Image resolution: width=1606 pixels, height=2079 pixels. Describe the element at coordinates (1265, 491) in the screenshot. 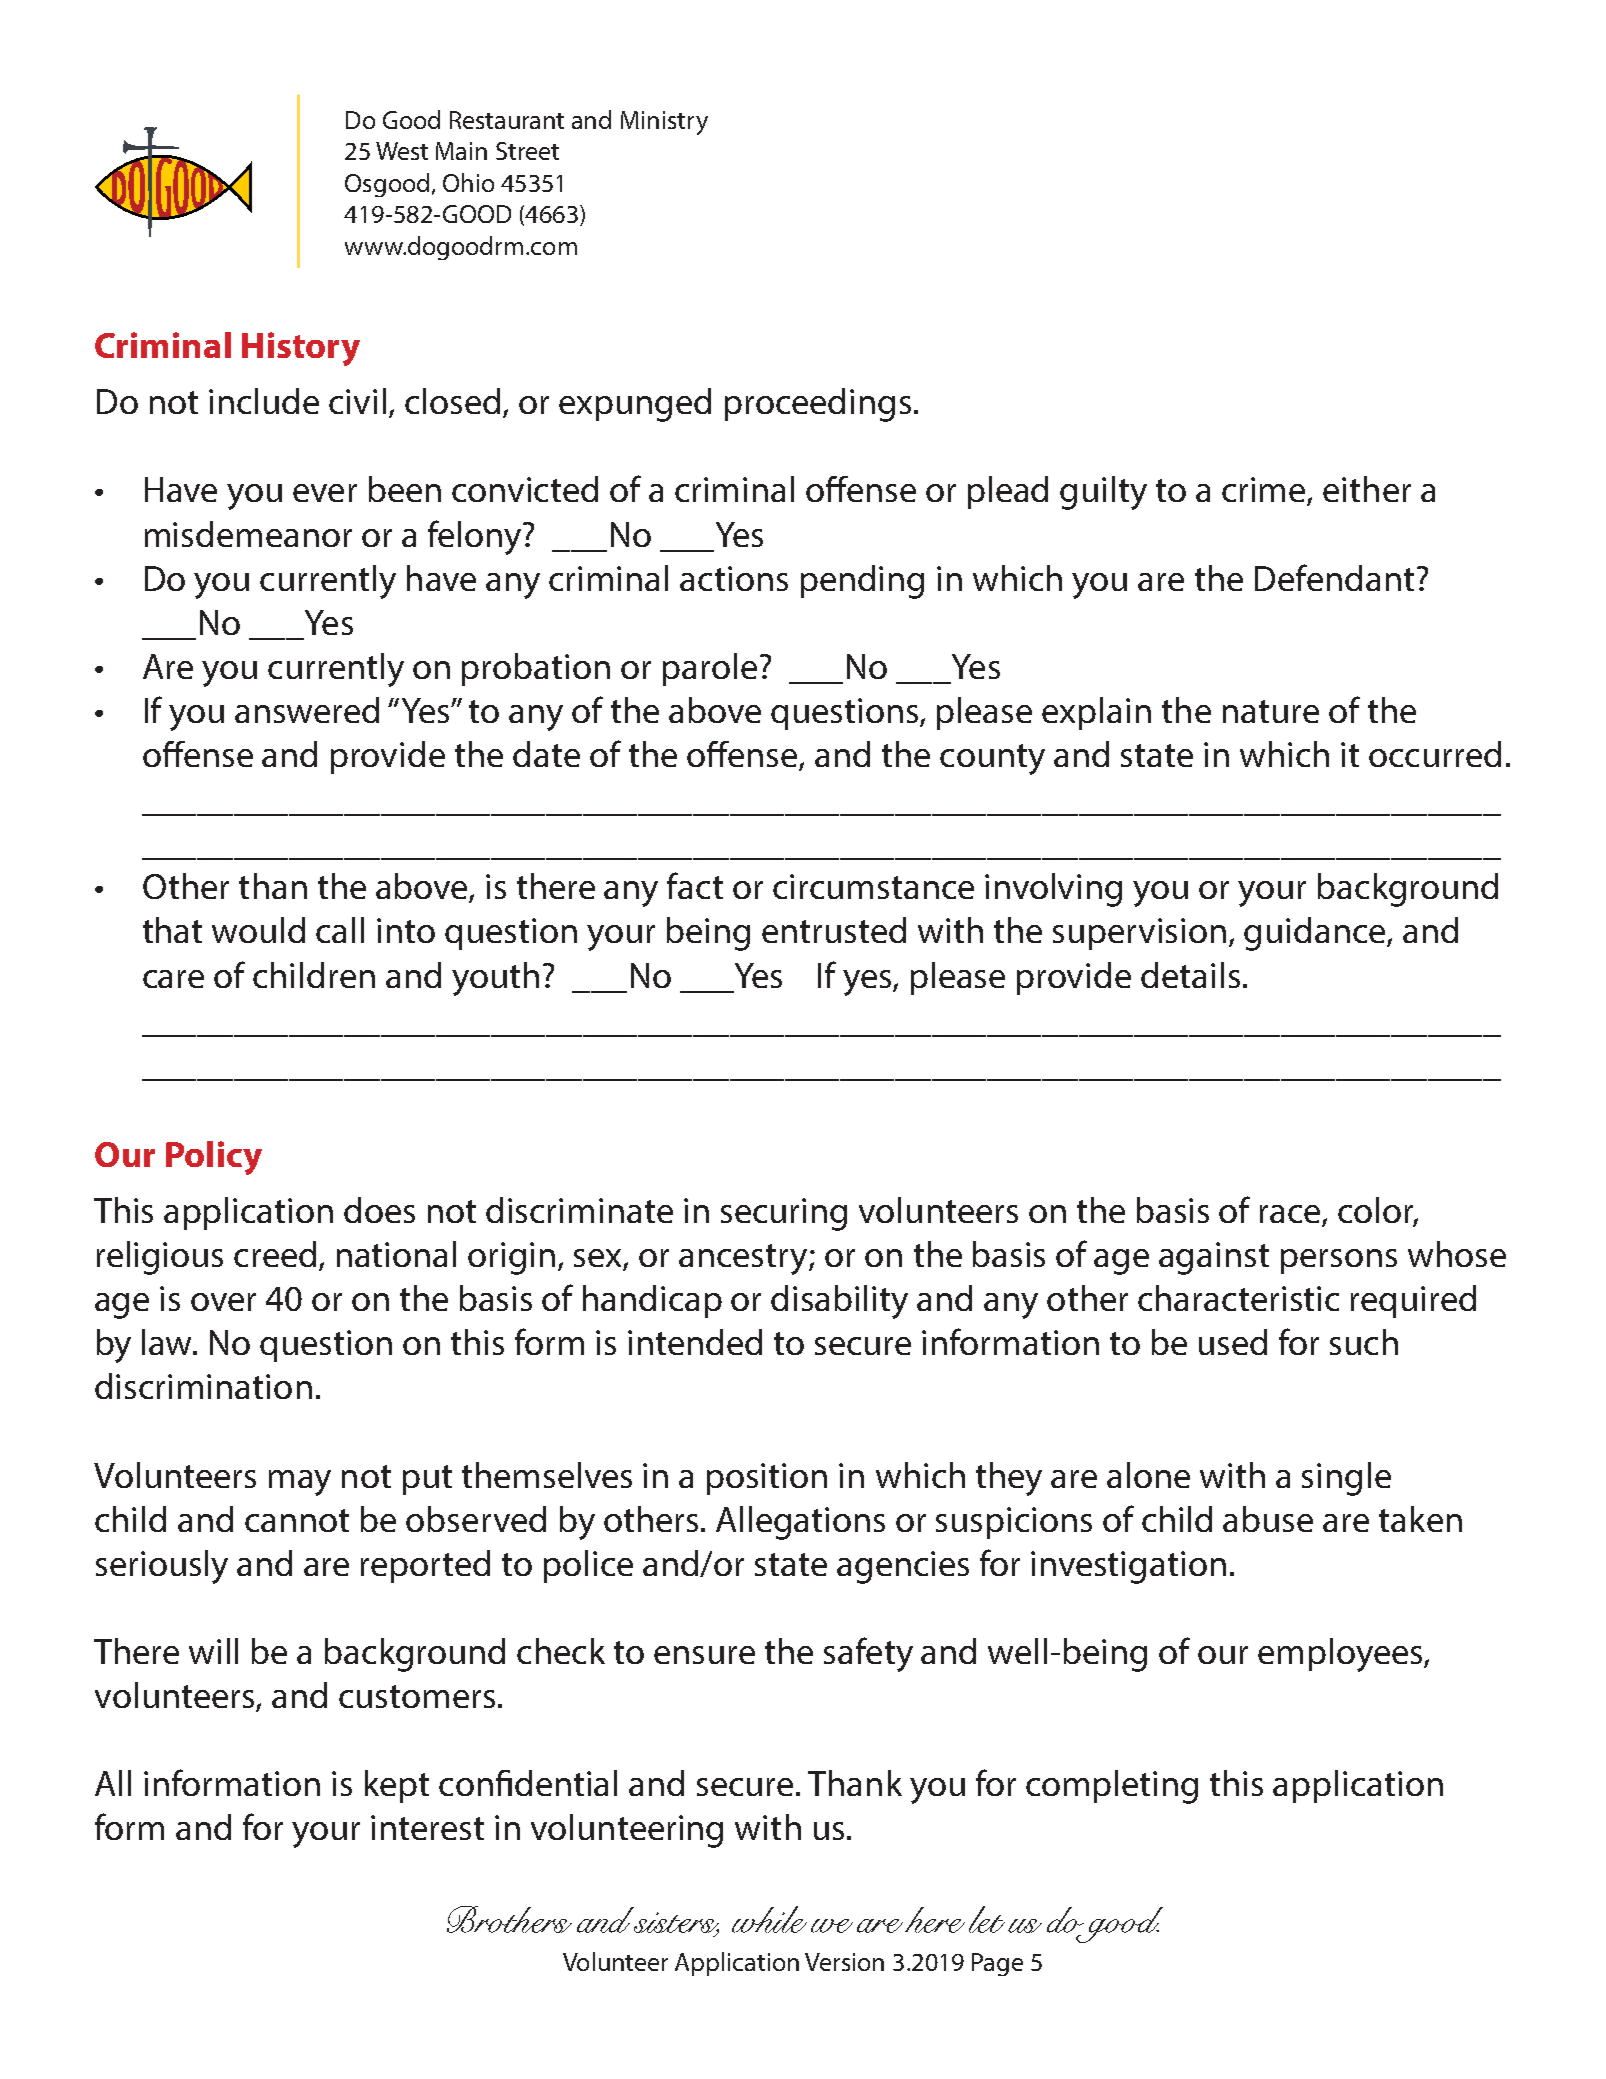

I see `crime` at that location.
